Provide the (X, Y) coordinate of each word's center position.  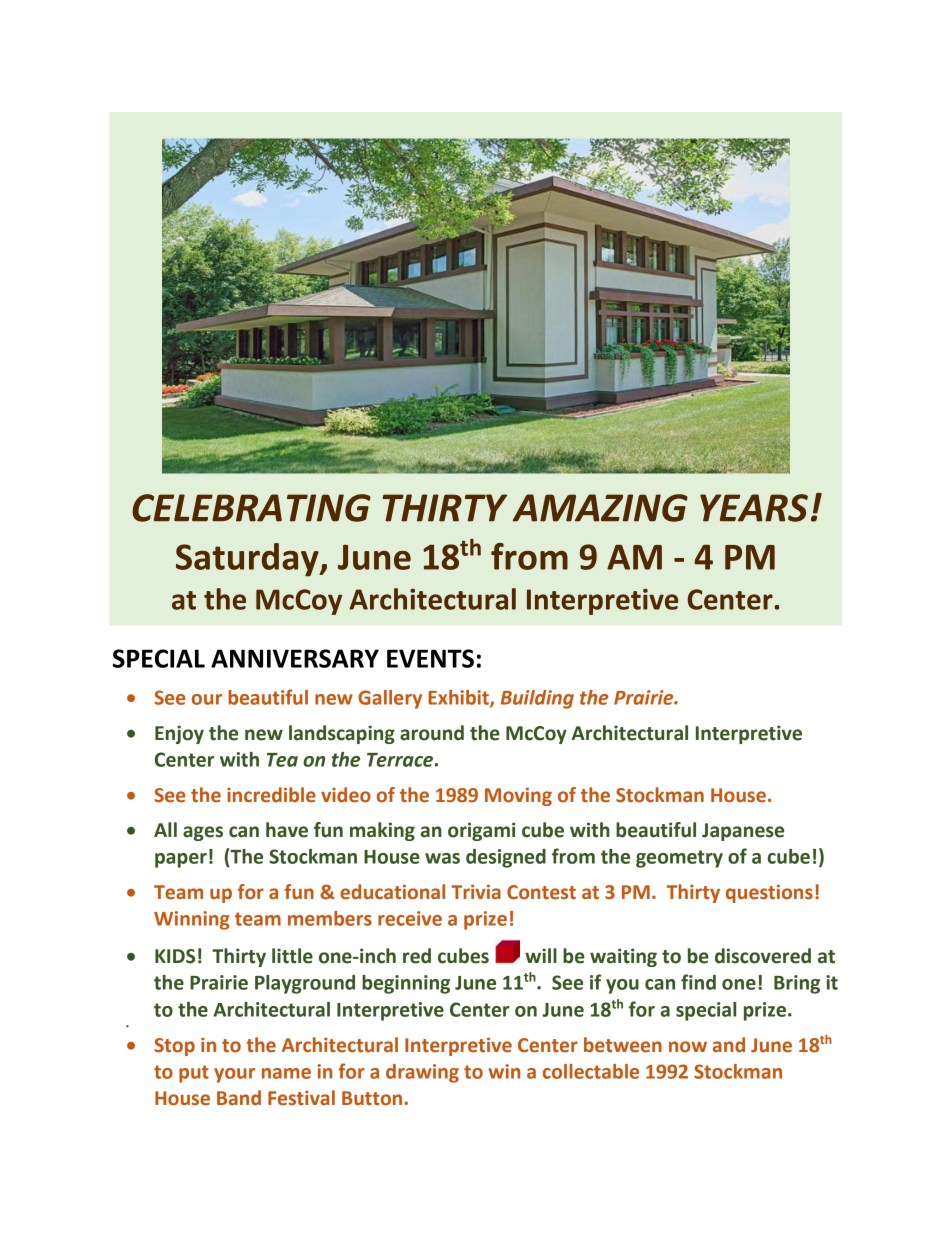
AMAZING (600, 508)
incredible (271, 795)
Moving (518, 796)
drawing (422, 1073)
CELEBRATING (251, 508)
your (234, 1075)
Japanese (743, 832)
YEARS (754, 508)
